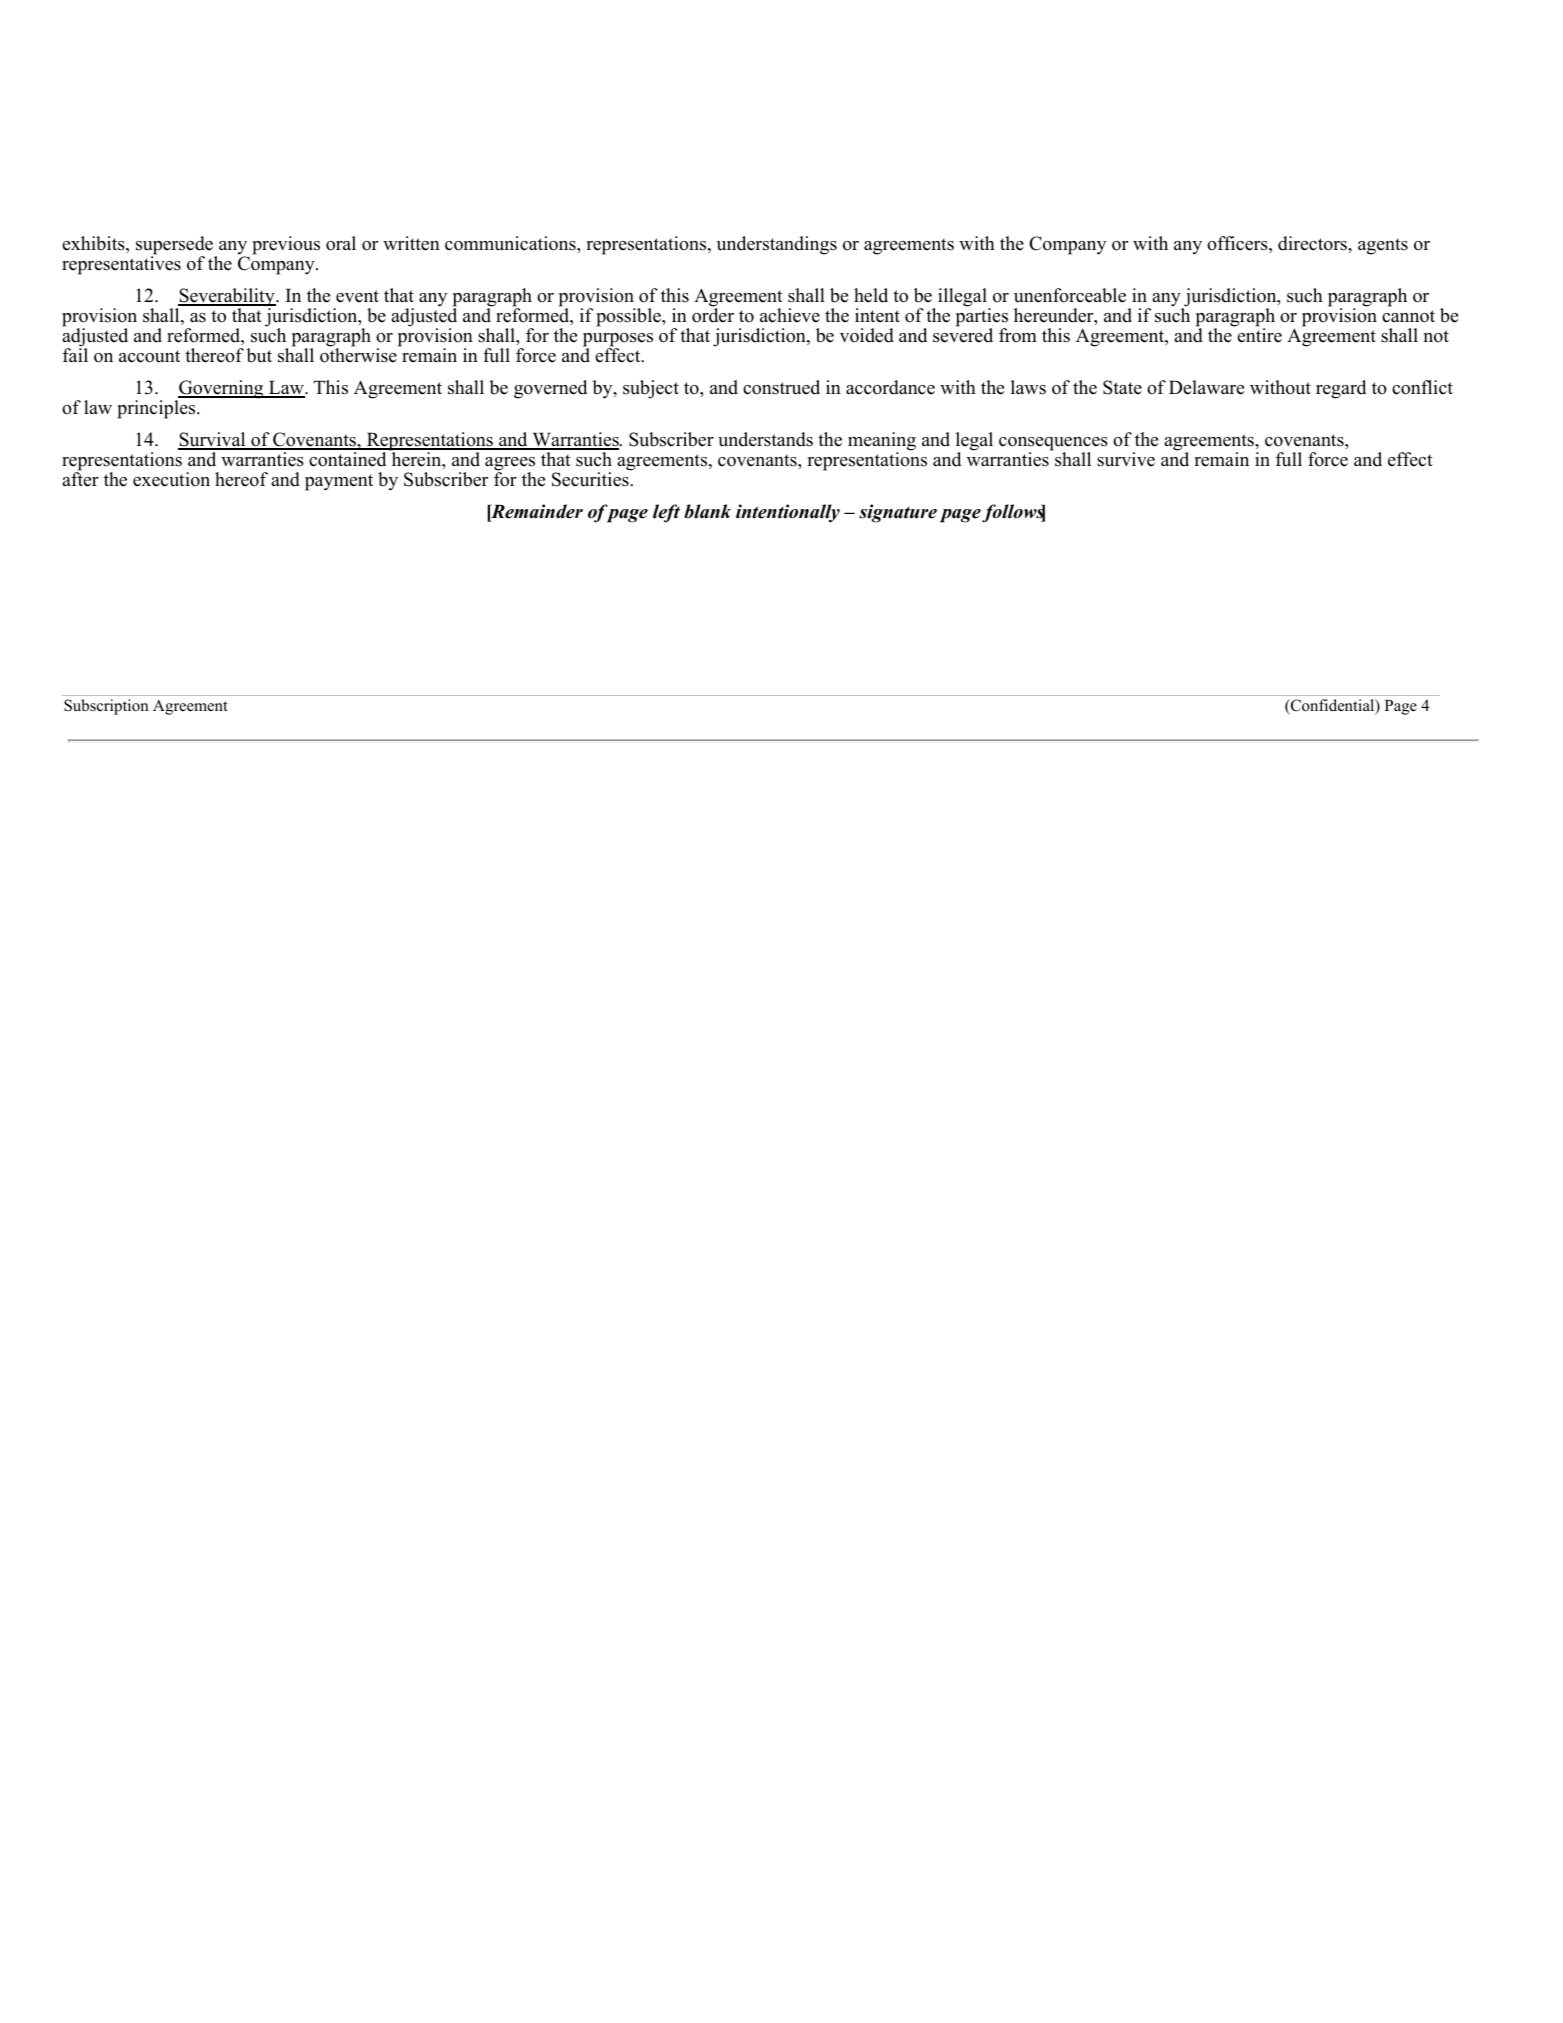  I want to click on survive, so click(1126, 459).
